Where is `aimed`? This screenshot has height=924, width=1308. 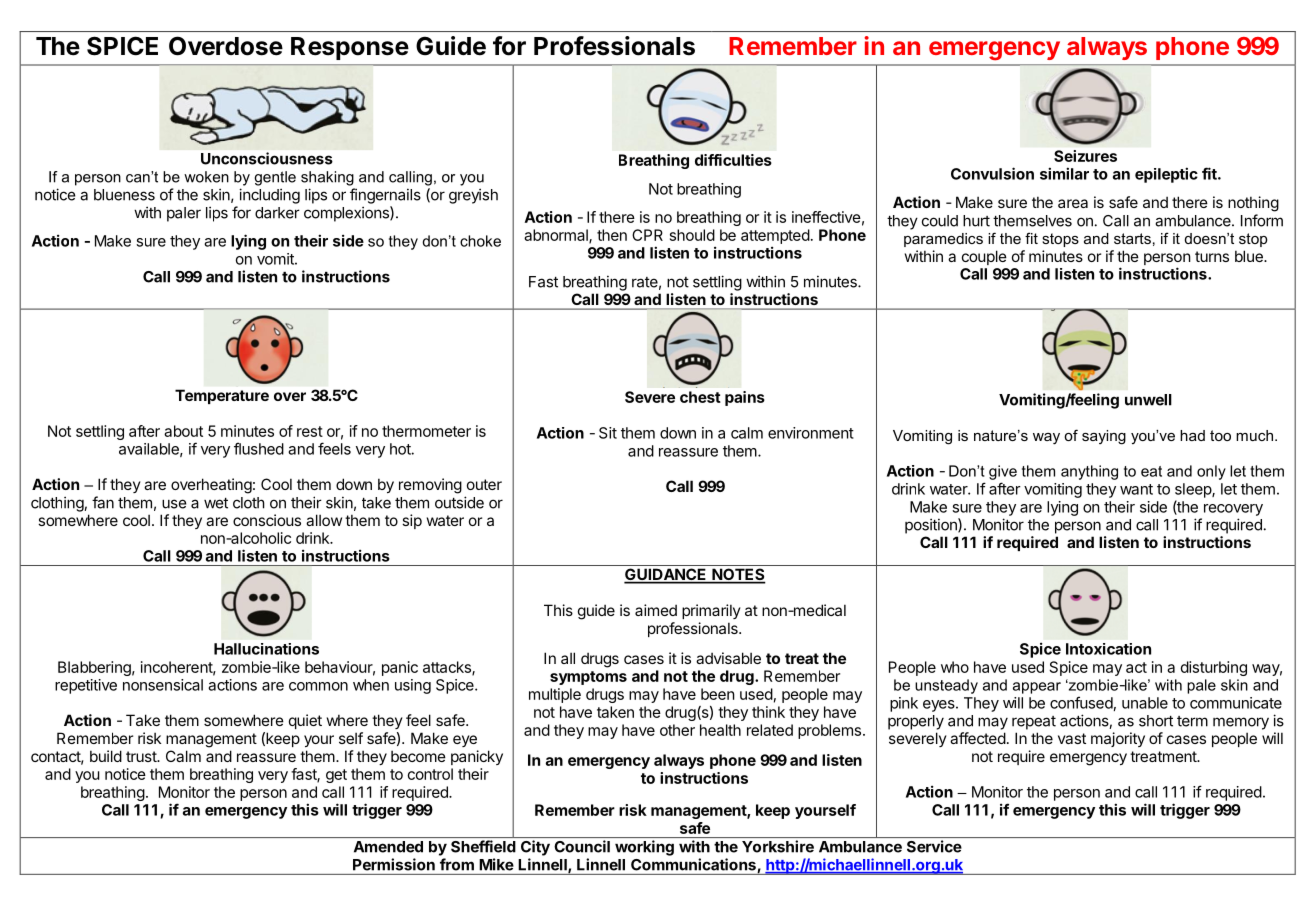 aimed is located at coordinates (656, 610).
